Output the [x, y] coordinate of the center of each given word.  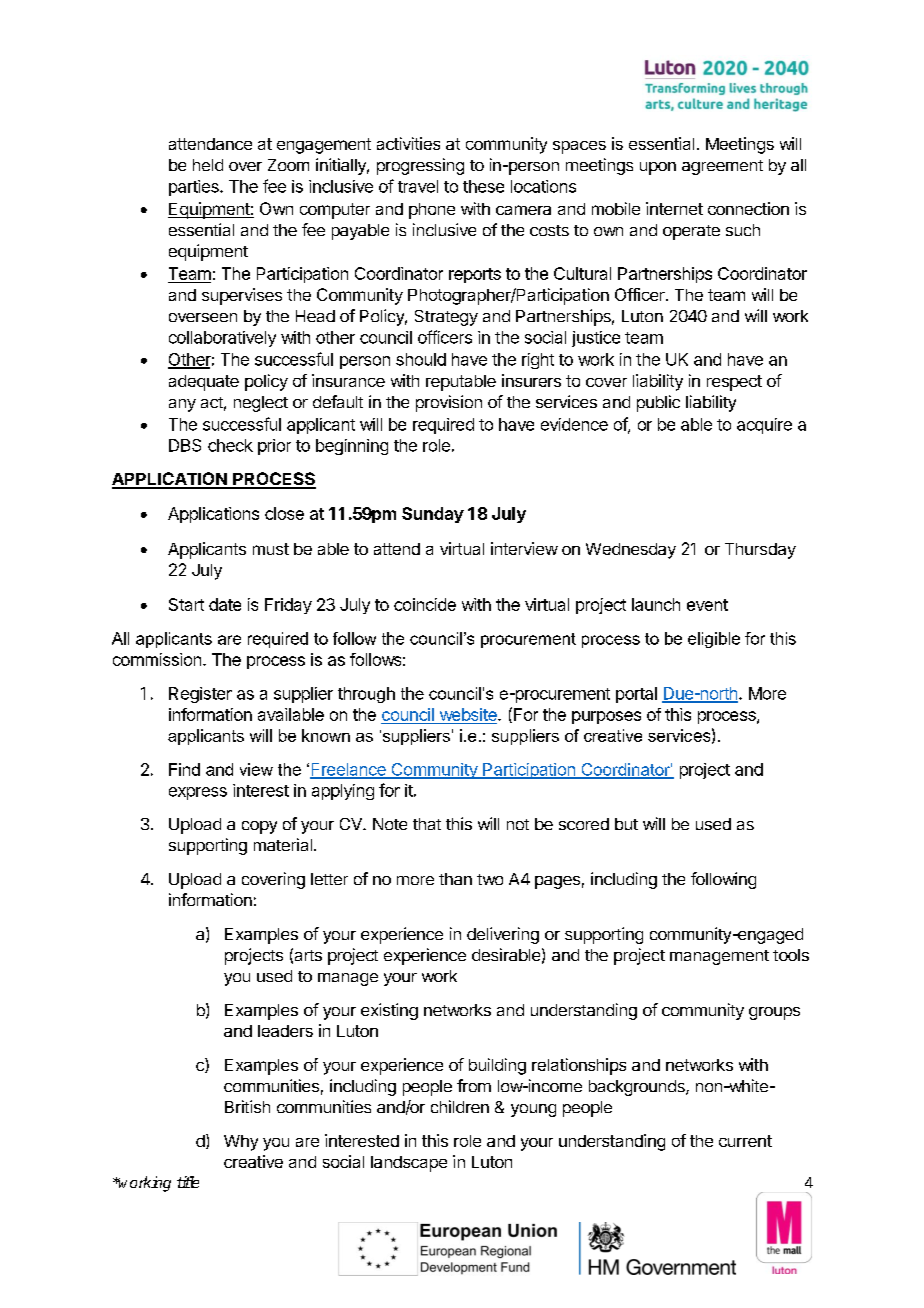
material [283, 844]
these [483, 186]
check [230, 445]
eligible [714, 640]
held [208, 165]
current [745, 1141]
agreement [722, 167]
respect [734, 383]
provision [449, 403]
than [455, 879]
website [469, 714]
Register [200, 695]
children [460, 1106]
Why [241, 1143]
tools [791, 955]
